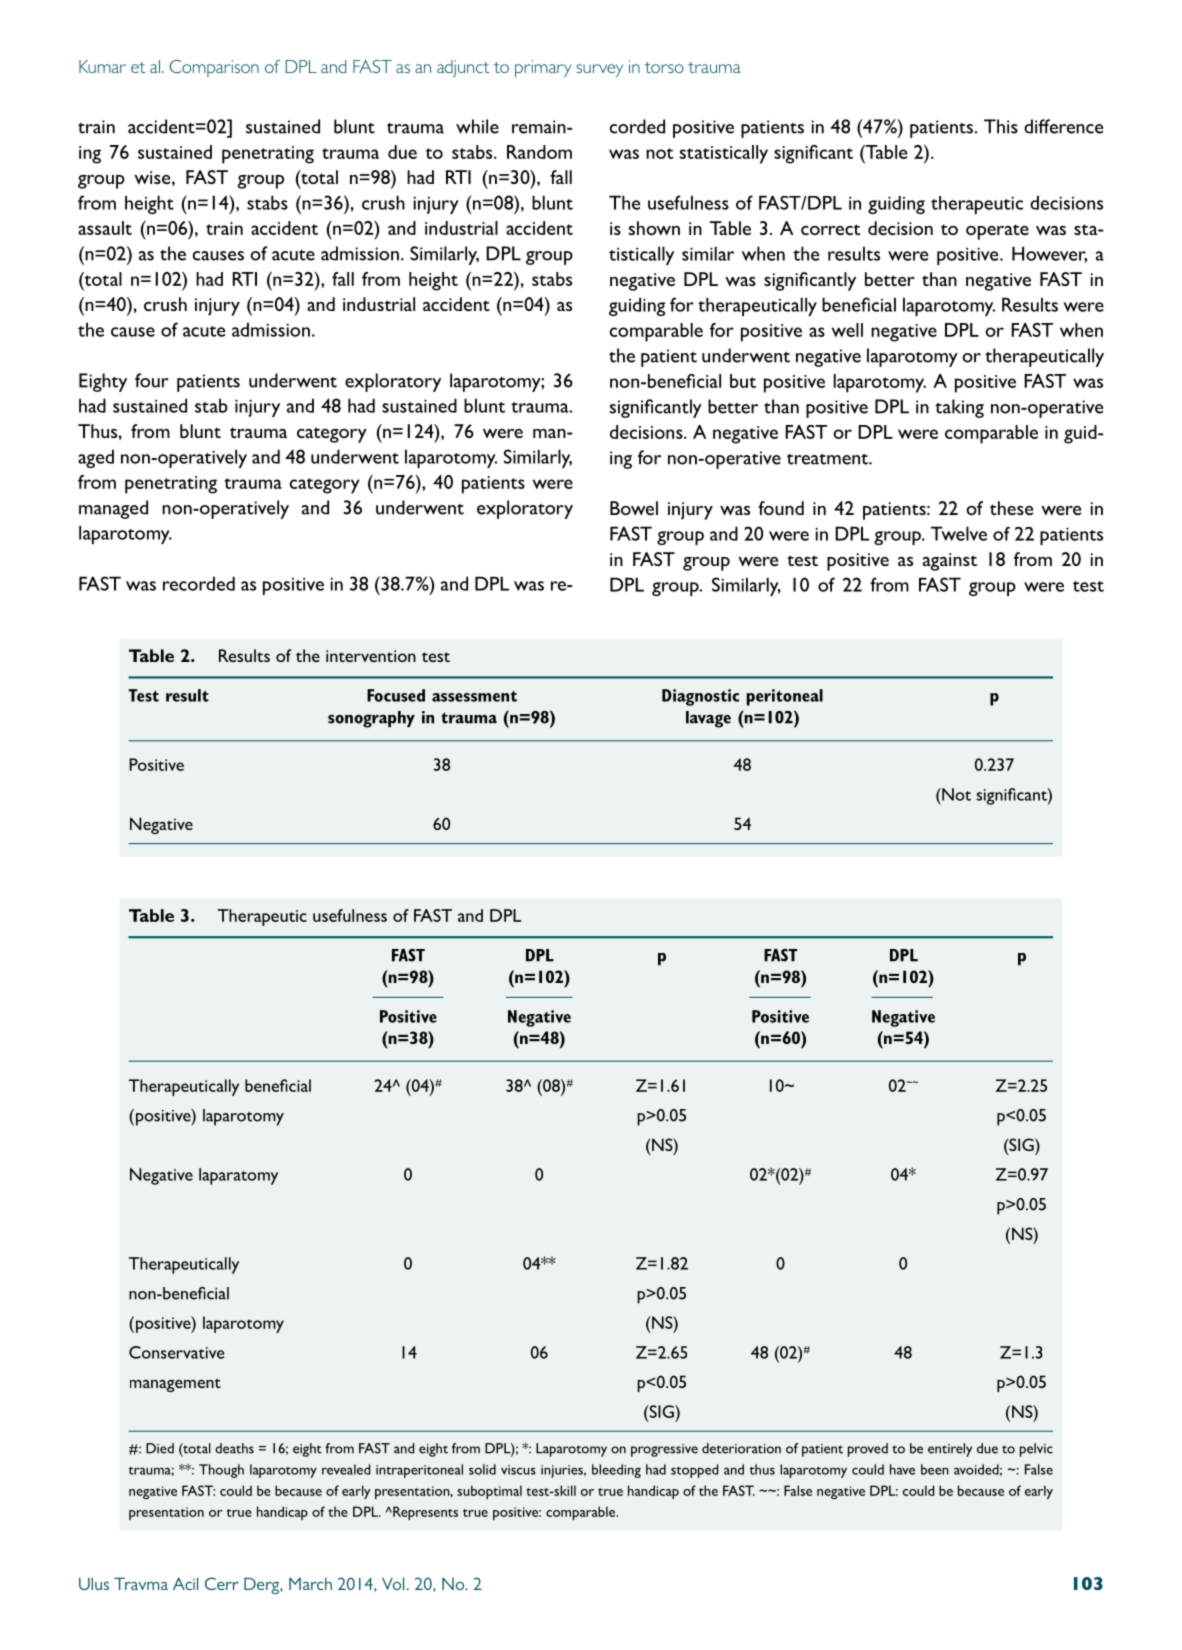  Describe the element at coordinates (664, 1450) in the document. I see `progressive` at that location.
